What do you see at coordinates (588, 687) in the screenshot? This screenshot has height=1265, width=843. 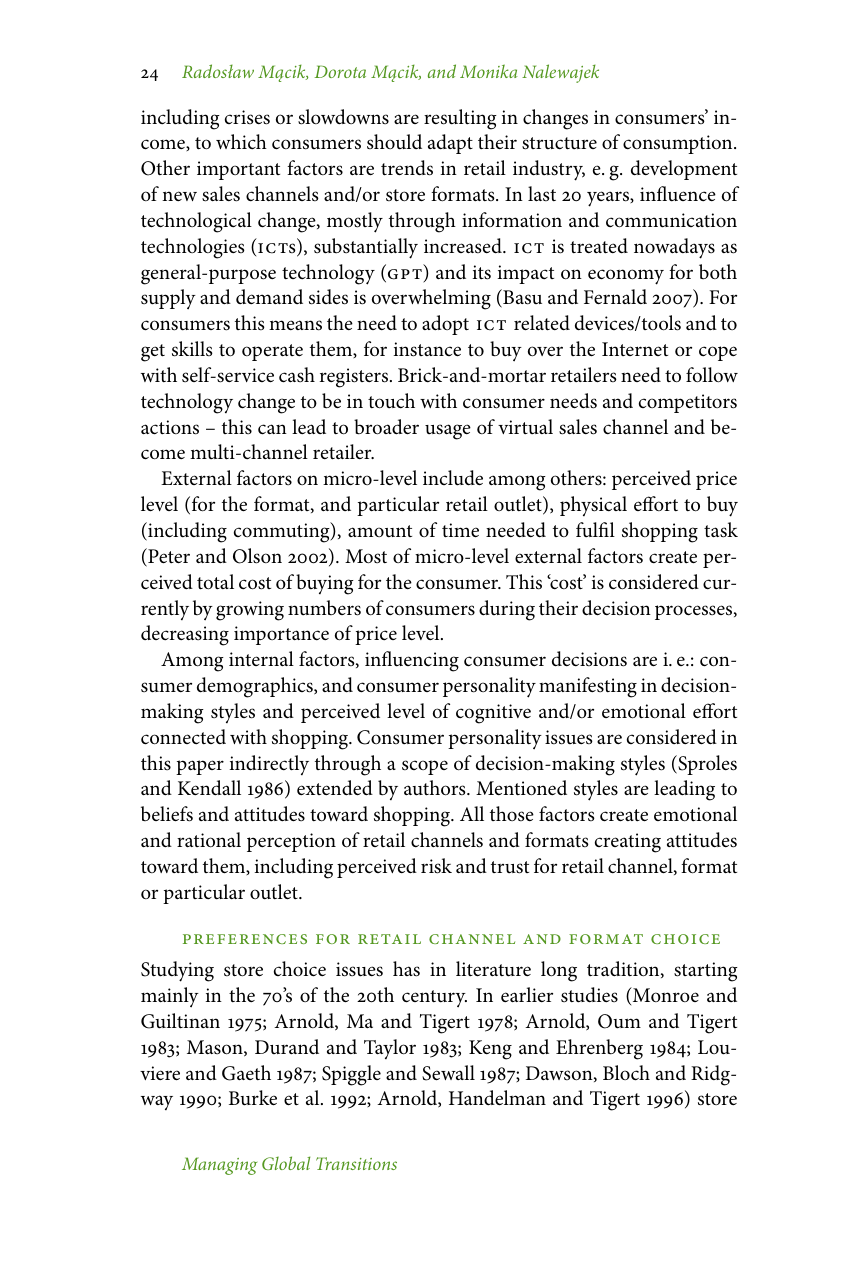 I see `manifesting` at bounding box center [588, 687].
